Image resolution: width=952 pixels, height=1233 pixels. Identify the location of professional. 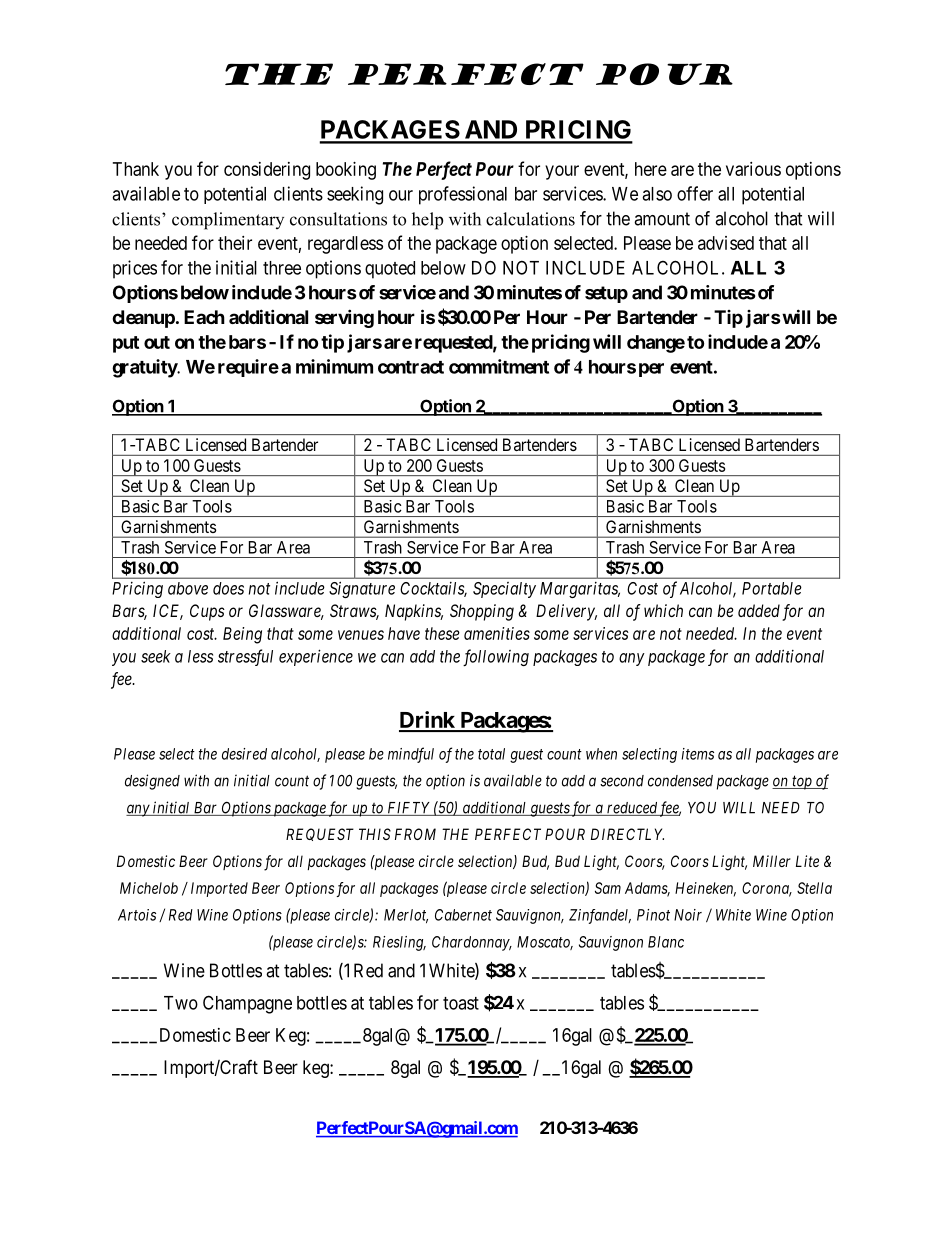
(463, 195).
